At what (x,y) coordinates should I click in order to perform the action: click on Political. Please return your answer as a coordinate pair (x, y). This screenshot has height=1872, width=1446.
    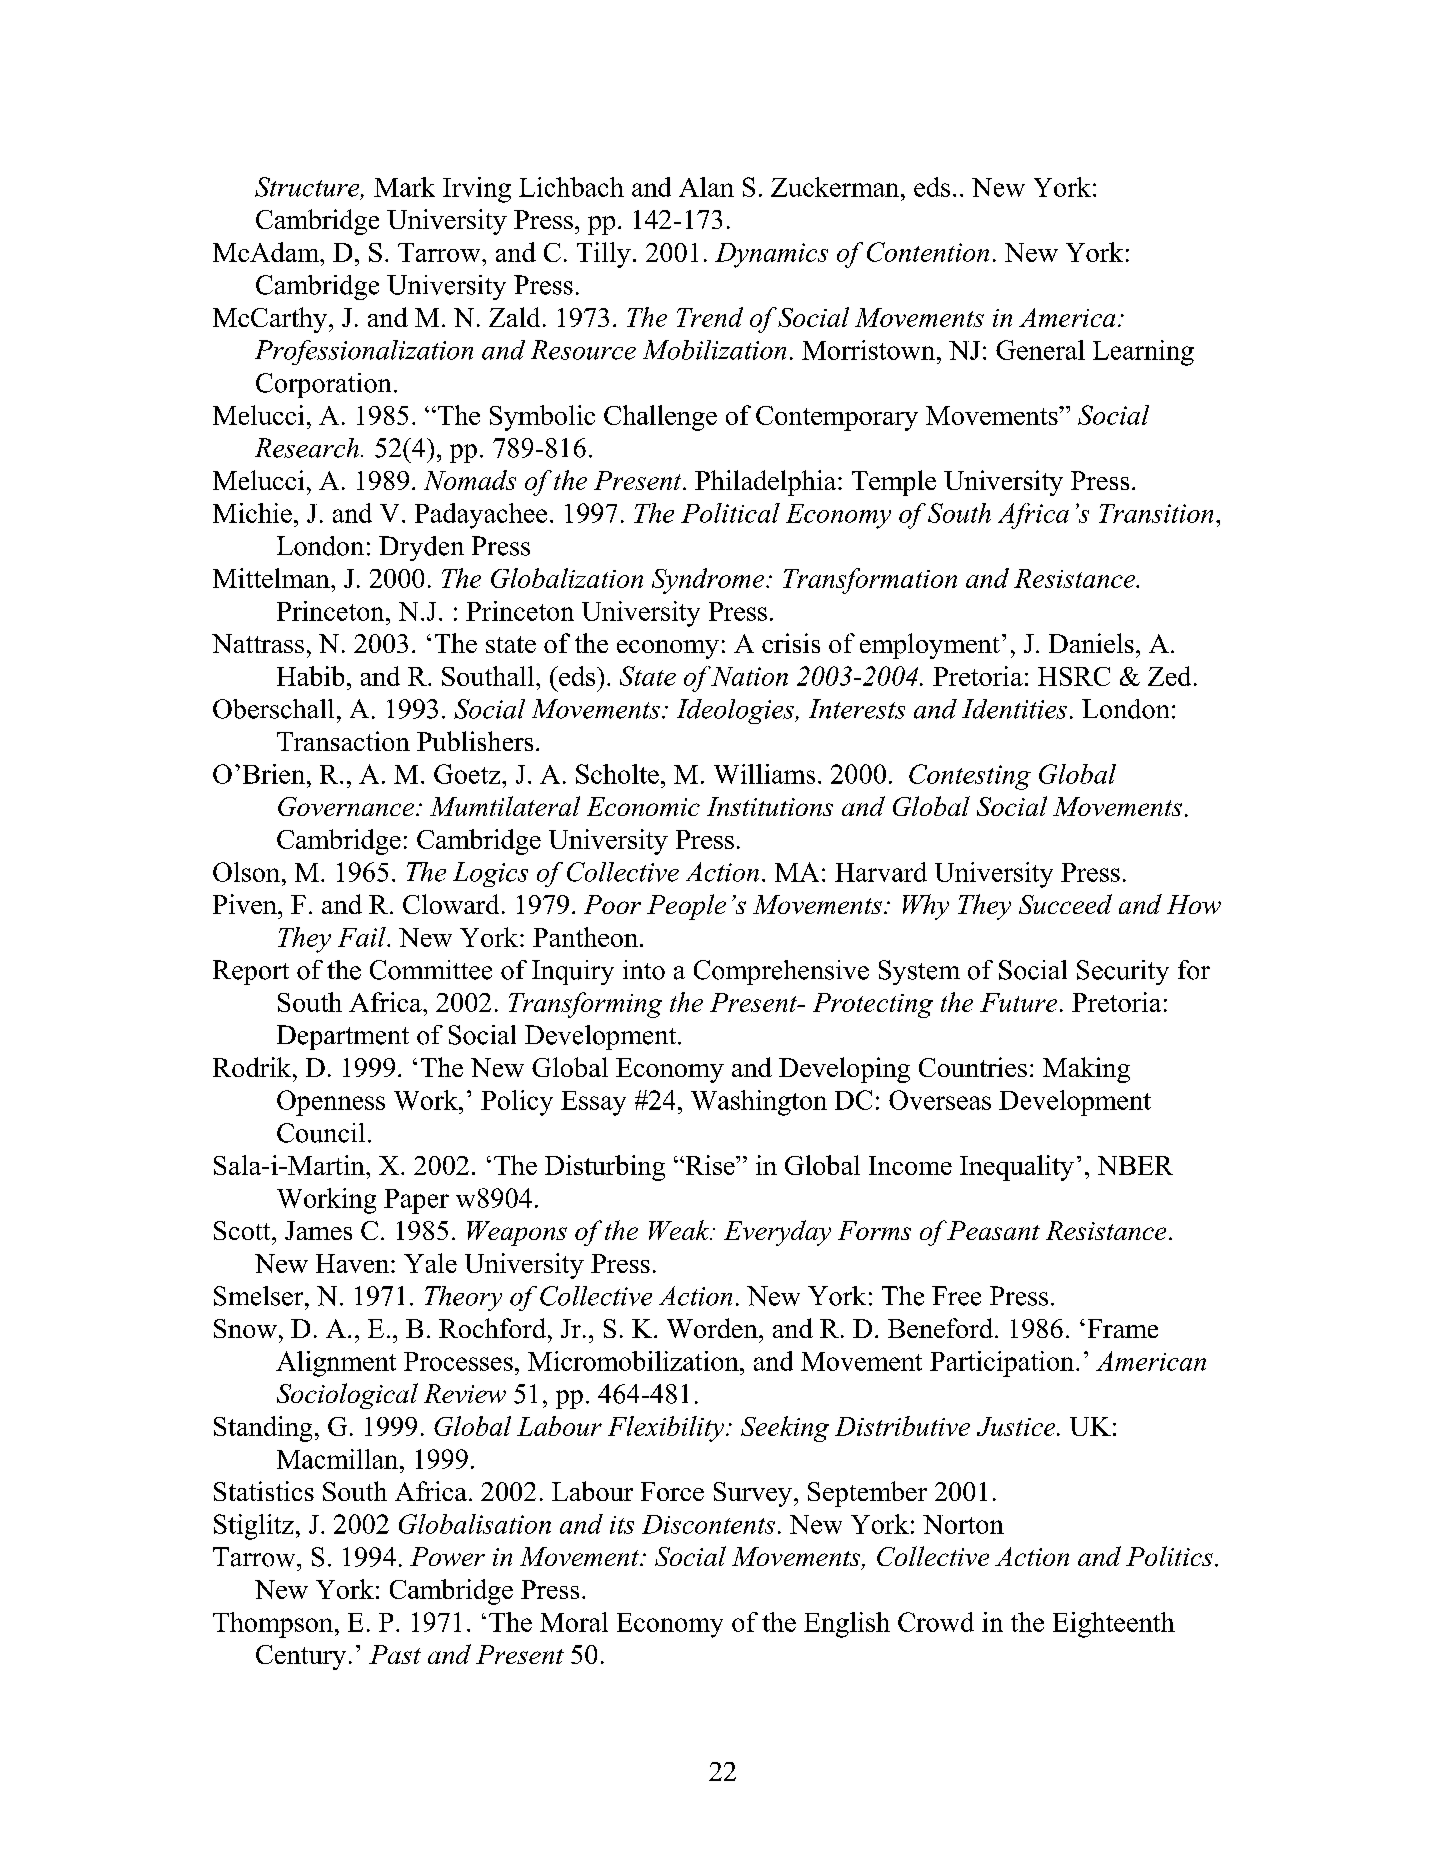
    Looking at the image, I should click on (730, 513).
